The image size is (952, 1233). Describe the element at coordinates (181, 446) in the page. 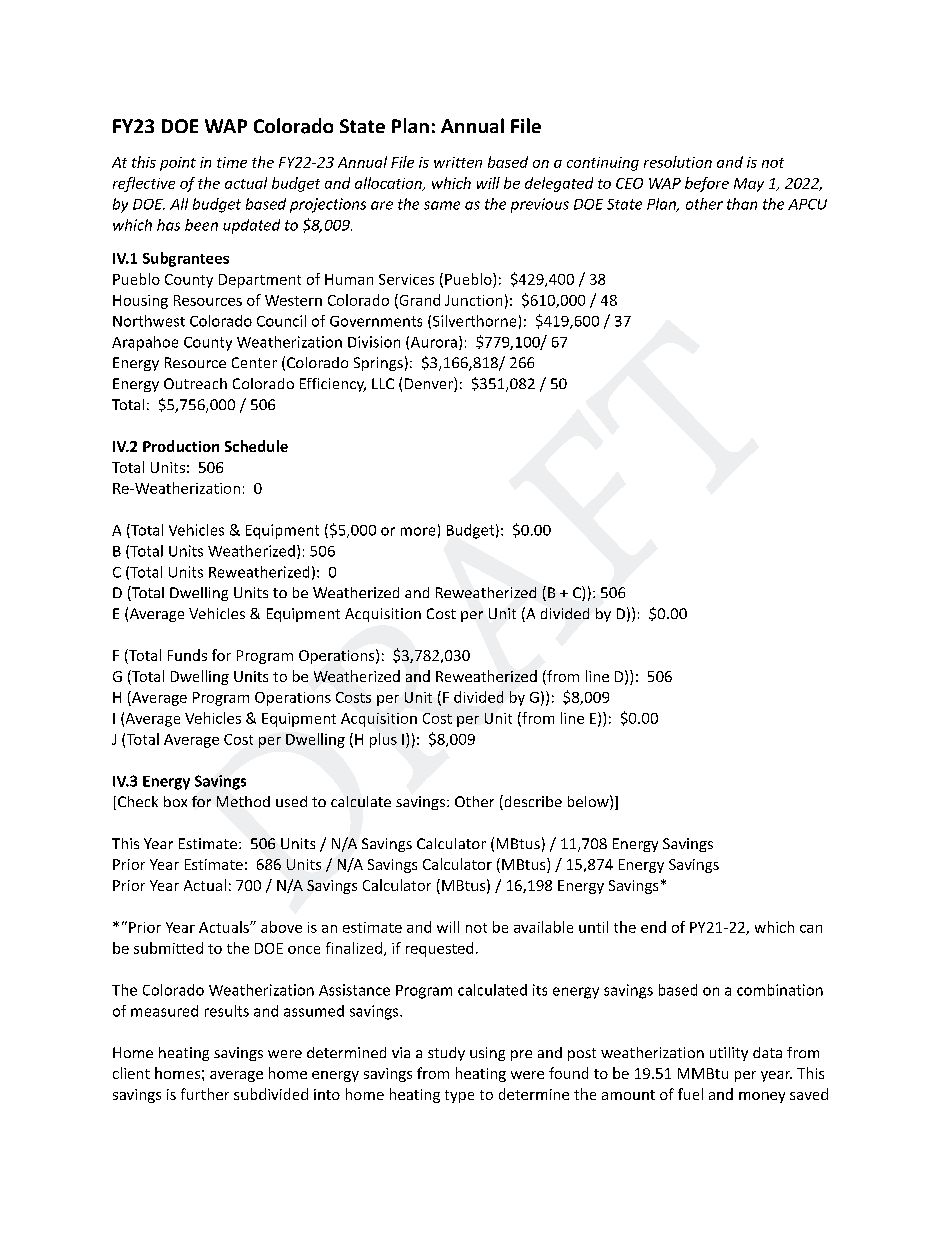

I see `Production` at that location.
